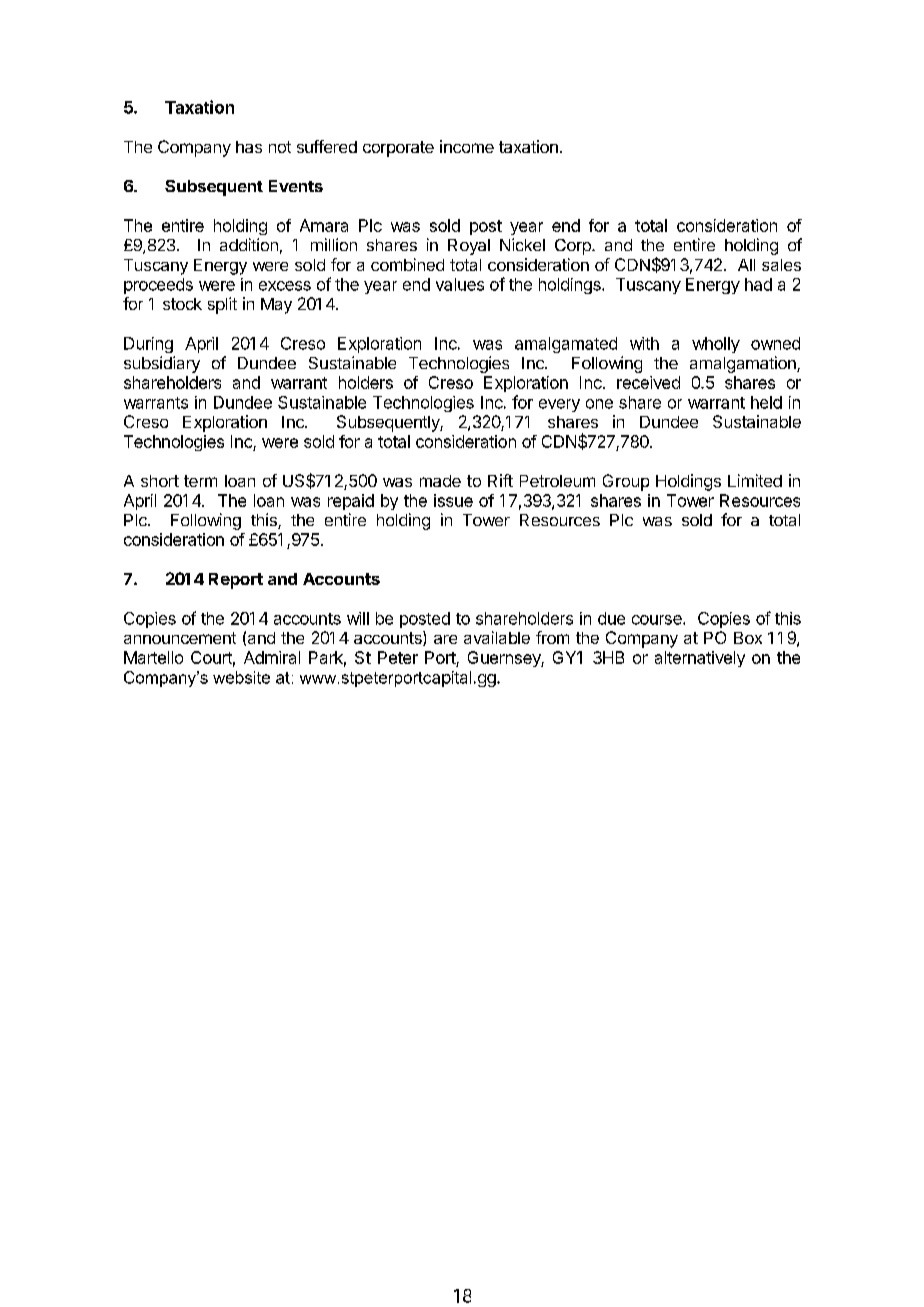 The height and width of the screenshot is (1307, 924). What do you see at coordinates (716, 345) in the screenshot?
I see `wholly` at bounding box center [716, 345].
